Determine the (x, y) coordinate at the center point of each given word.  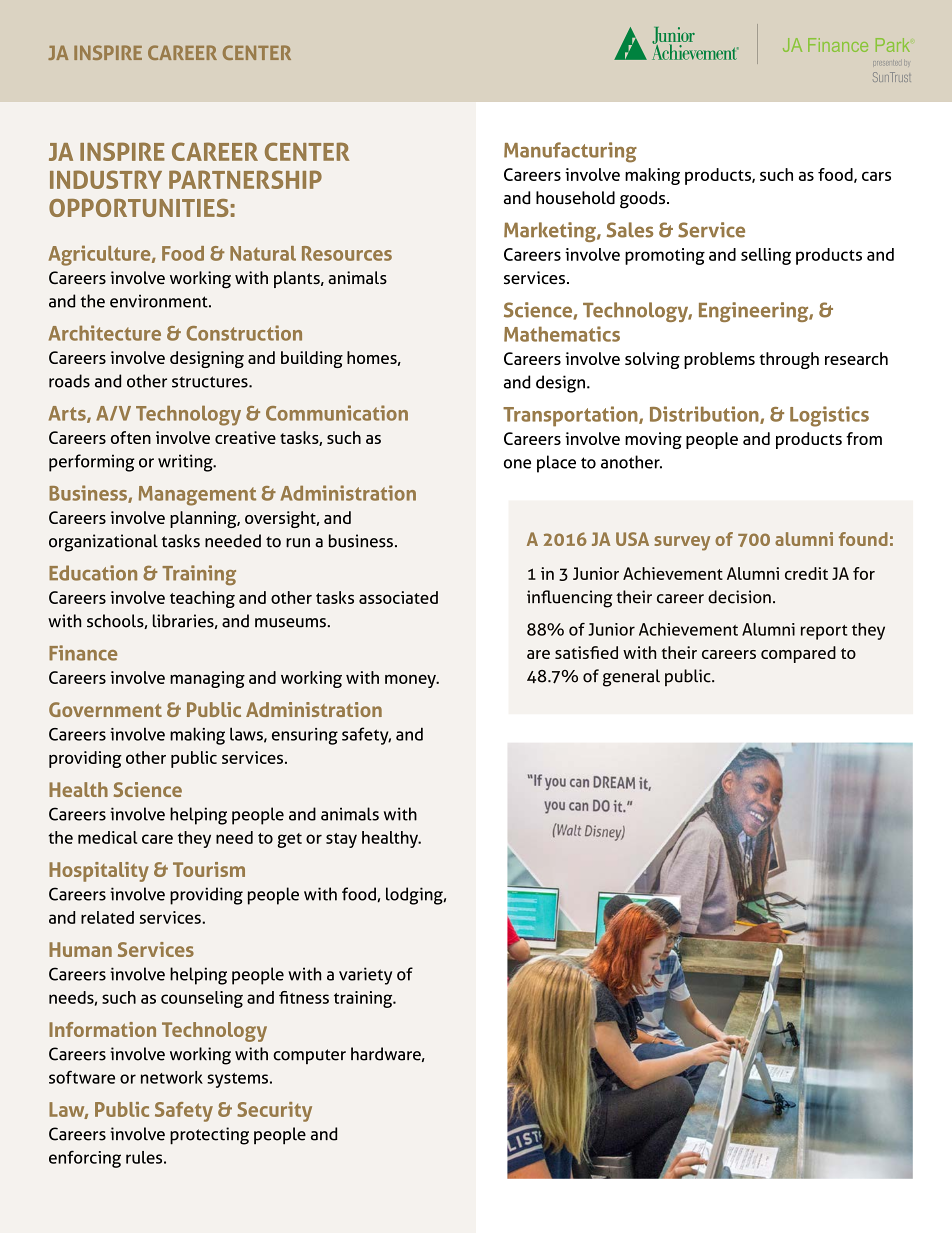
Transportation (571, 416)
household (575, 198)
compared (798, 654)
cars (876, 176)
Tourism (209, 869)
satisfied (586, 652)
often (131, 437)
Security (274, 1112)
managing (207, 679)
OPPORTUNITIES (139, 208)
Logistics (829, 416)
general (631, 678)
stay (341, 840)
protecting (209, 1136)
